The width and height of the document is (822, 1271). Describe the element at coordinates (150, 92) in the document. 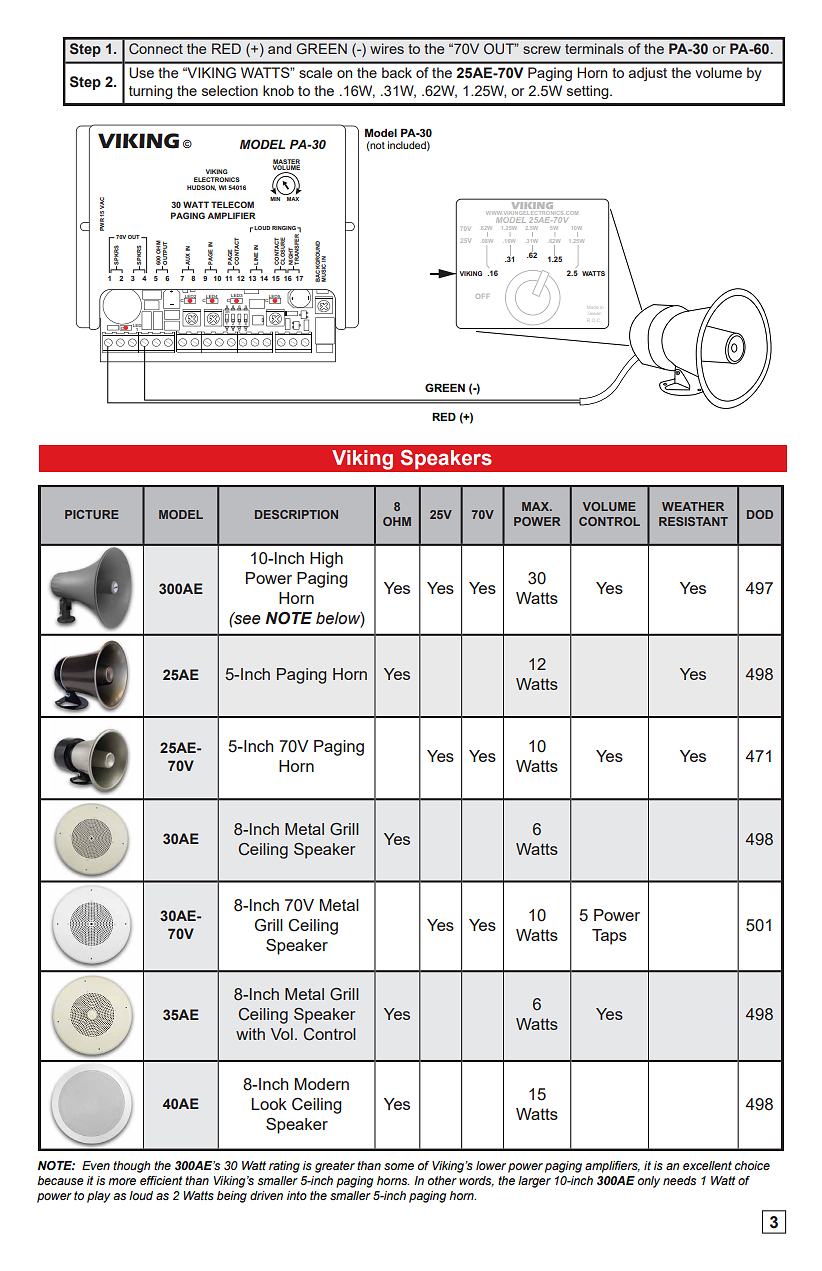

I see `turning` at that location.
